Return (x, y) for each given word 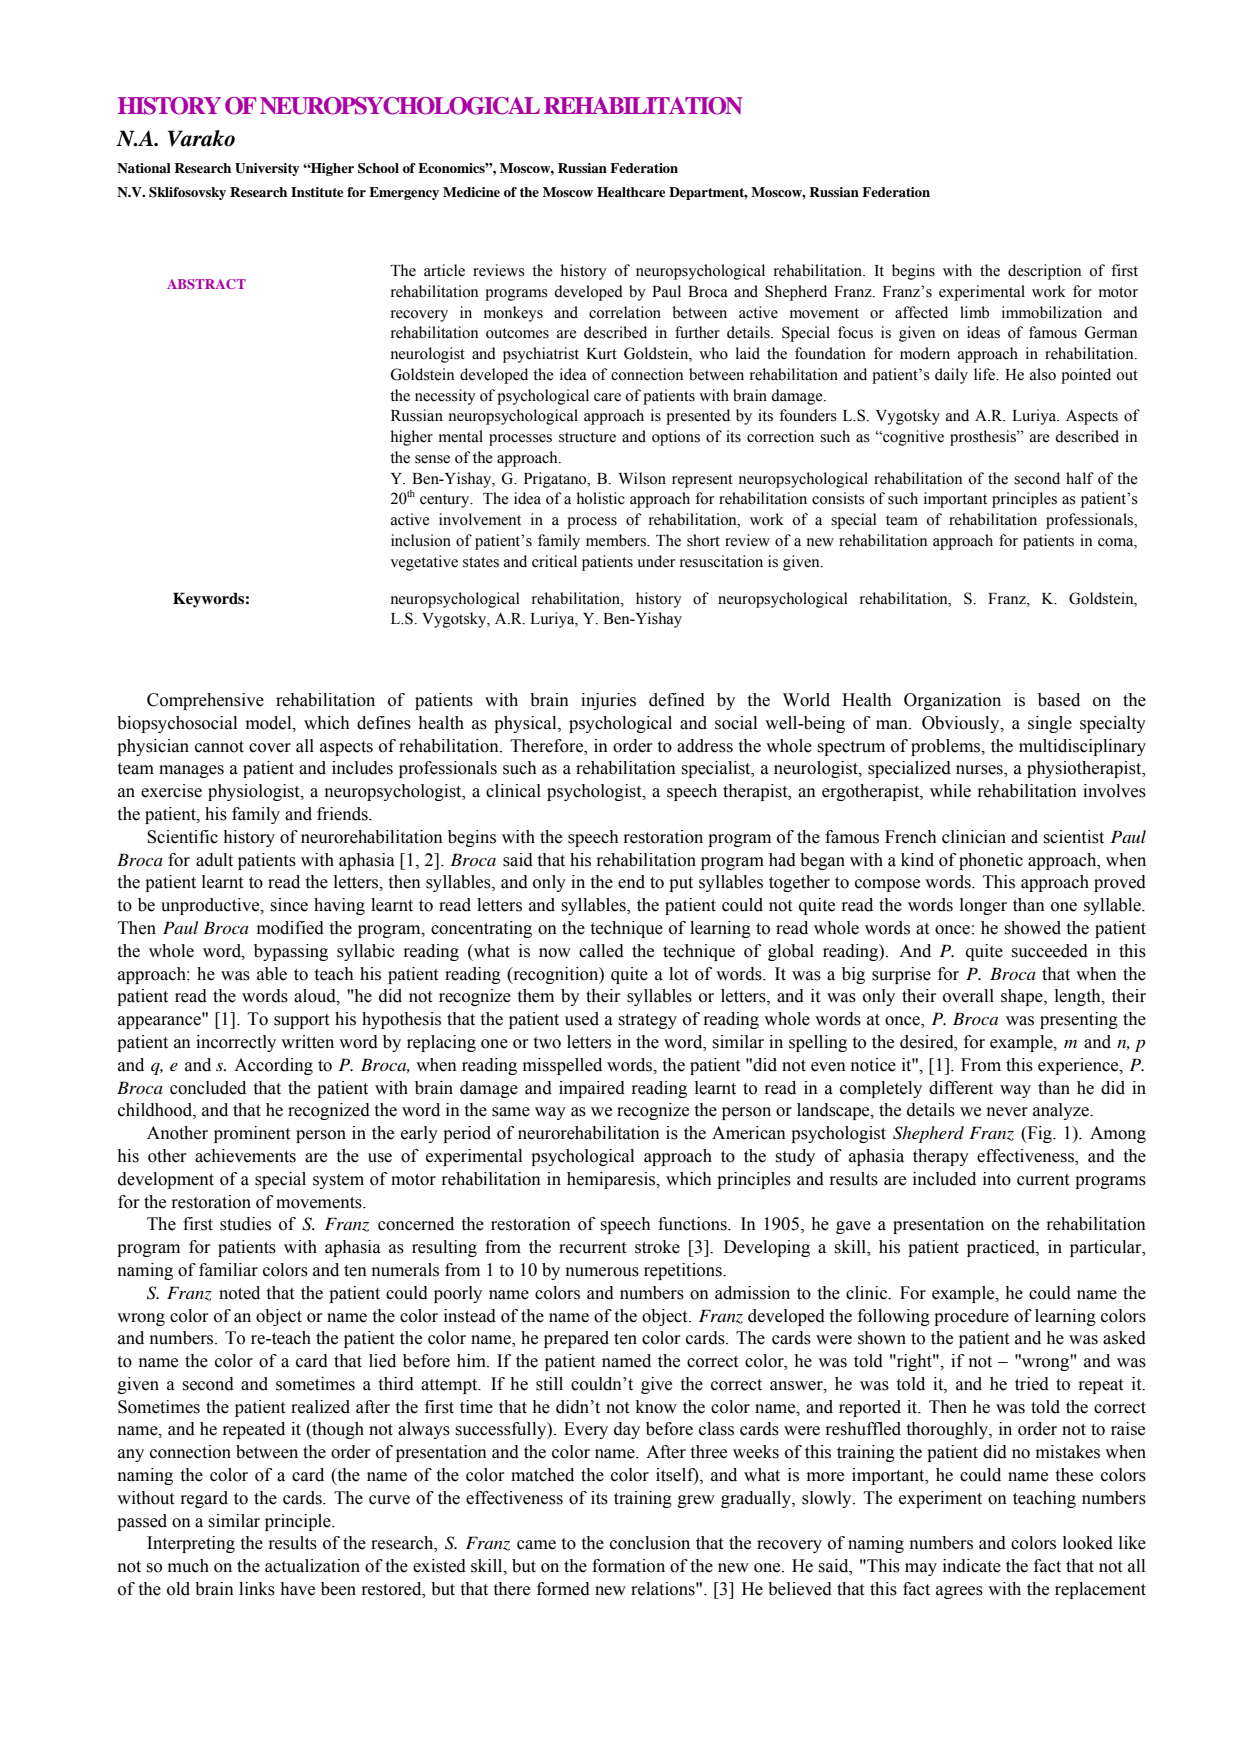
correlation (625, 312)
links (257, 1589)
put (681, 884)
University (267, 169)
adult (214, 860)
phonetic (991, 861)
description (1044, 272)
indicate (972, 1566)
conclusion (650, 1543)
